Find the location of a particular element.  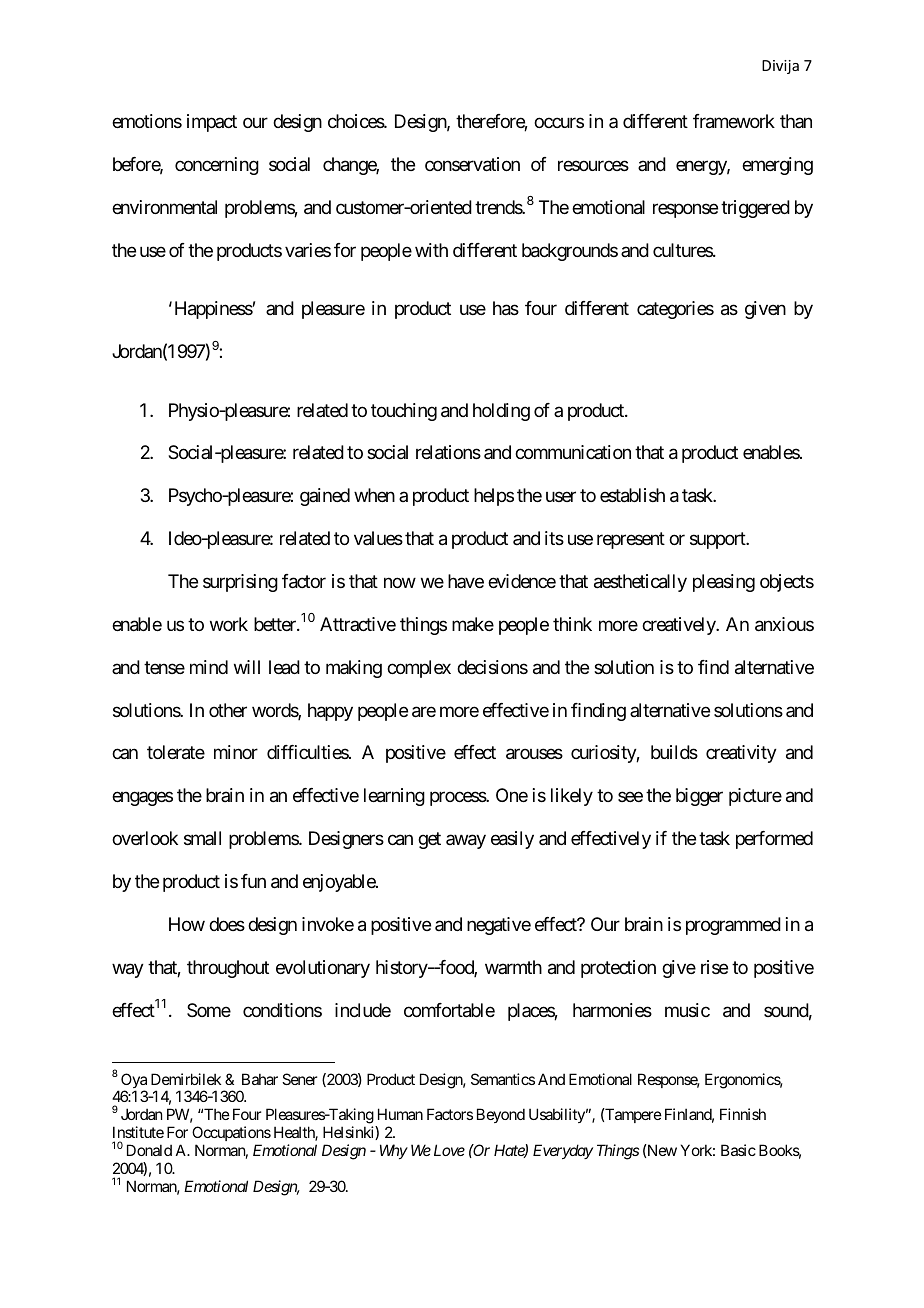

Donald is located at coordinates (149, 1150).
